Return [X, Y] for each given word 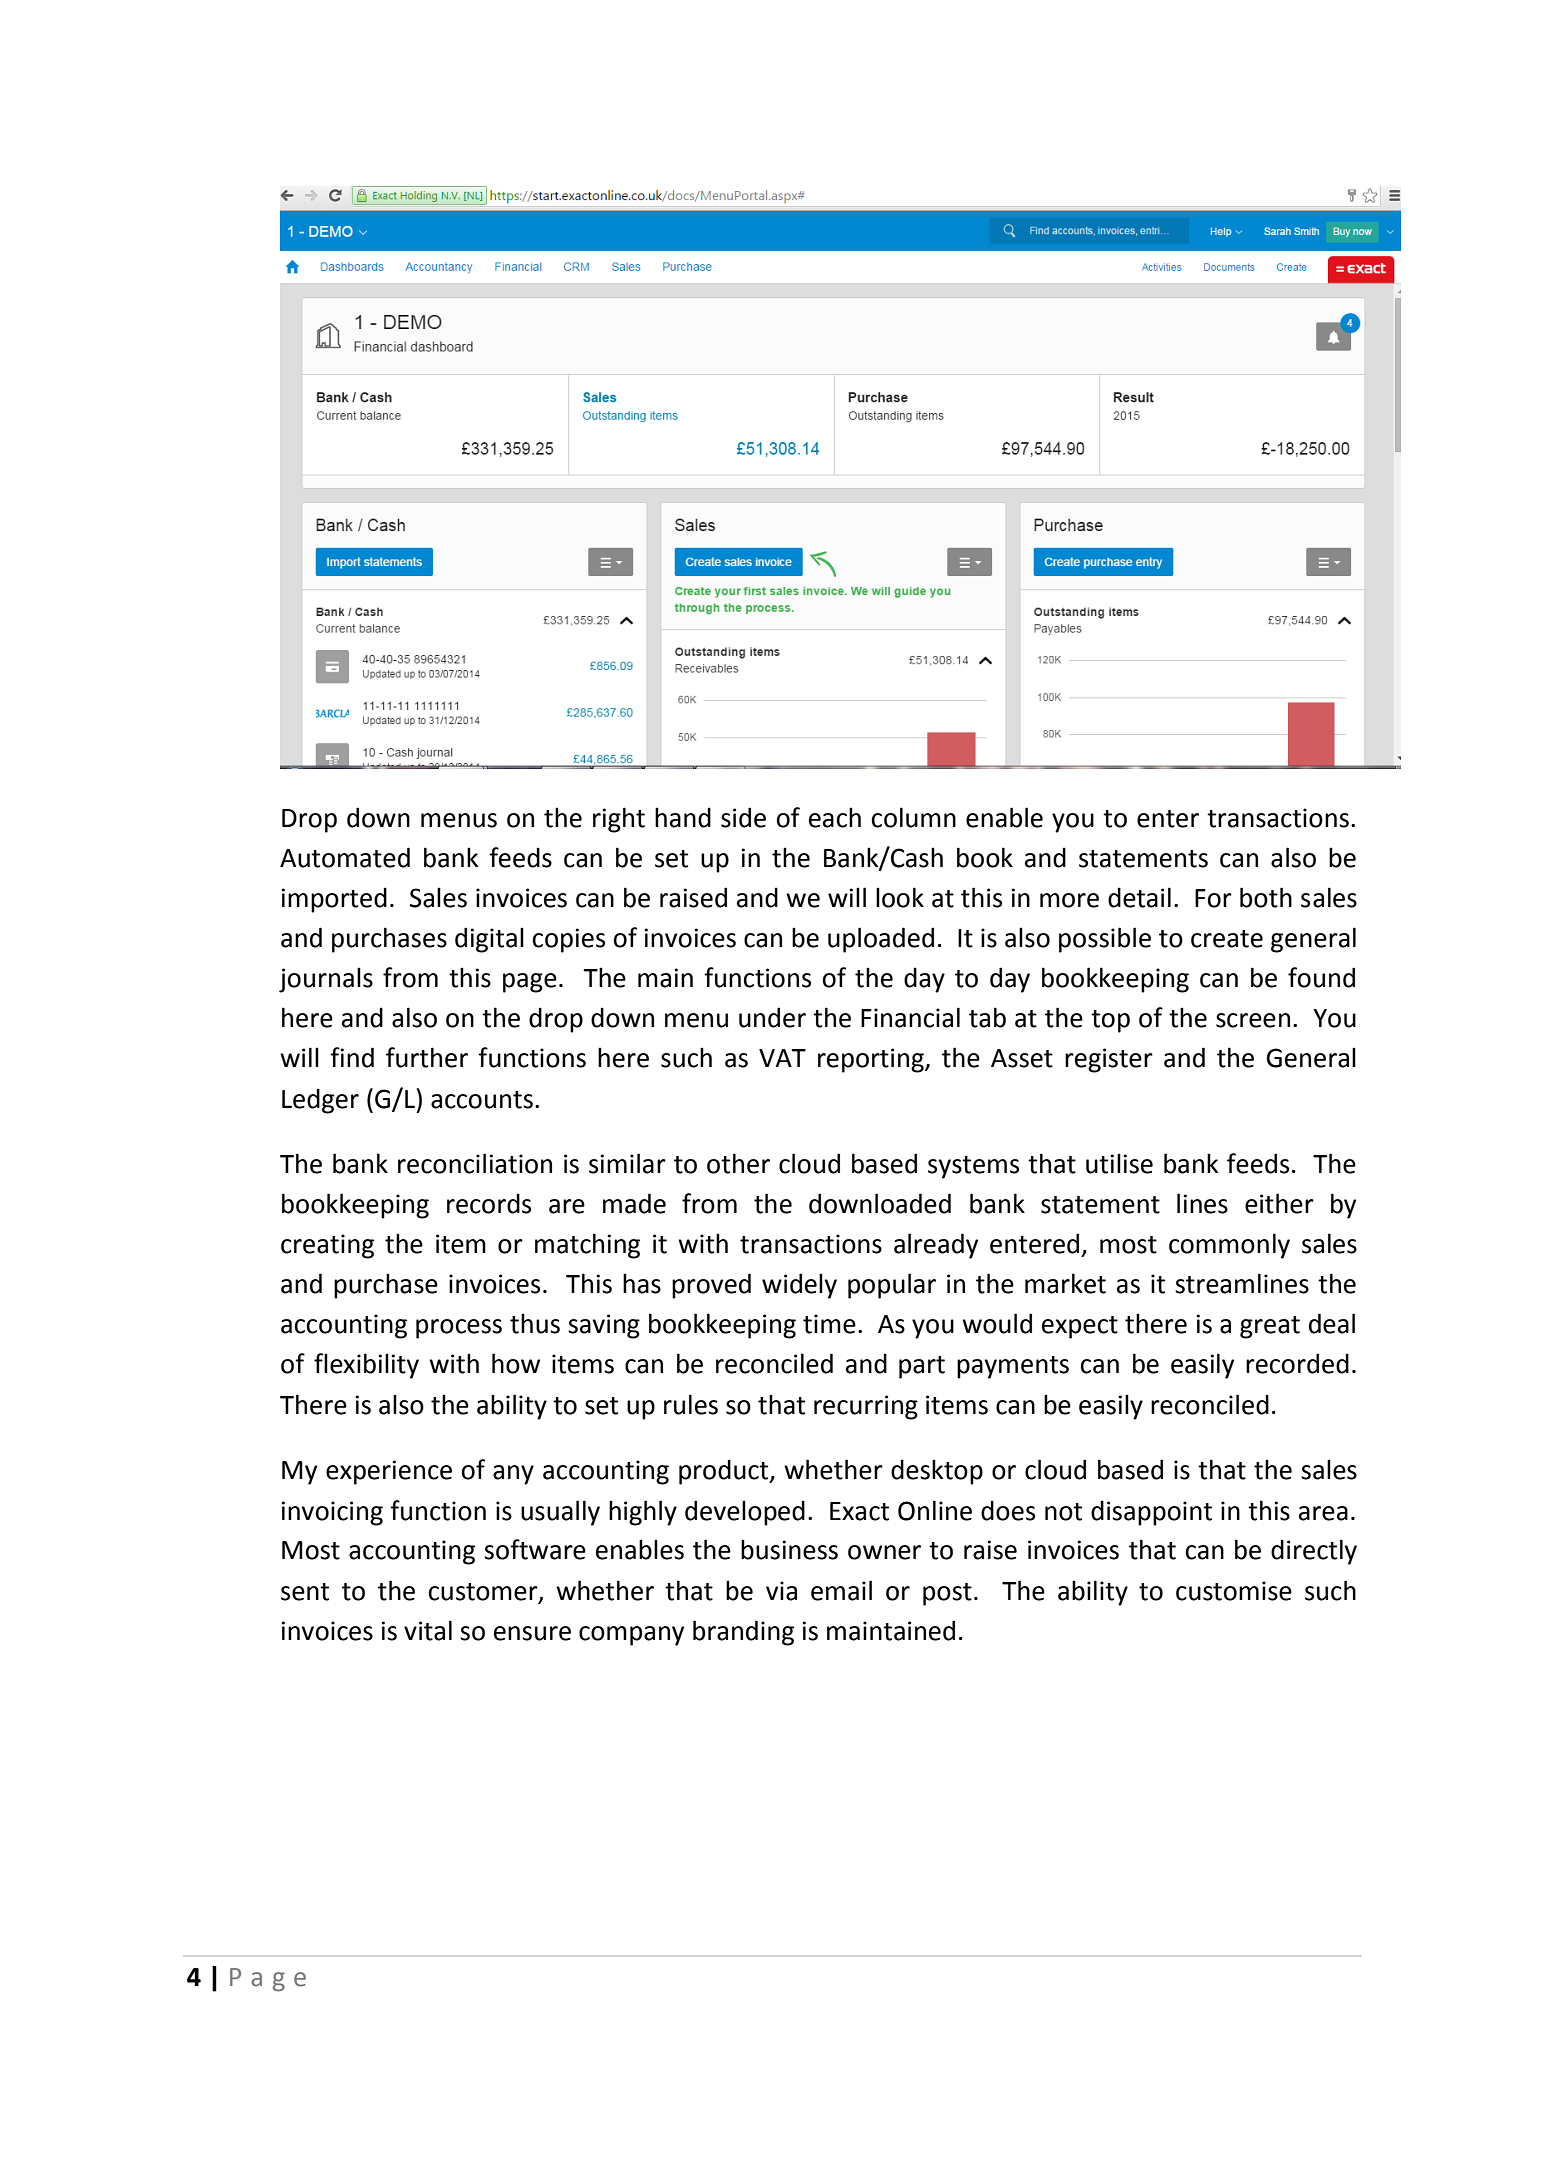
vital [428, 1630]
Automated [345, 857]
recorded [1297, 1363]
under [772, 1017]
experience [389, 1472]
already [936, 1246]
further [427, 1057]
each [835, 817]
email [841, 1590]
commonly [1229, 1246]
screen [1253, 1020]
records [489, 1203]
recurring [866, 1407]
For [1213, 898]
